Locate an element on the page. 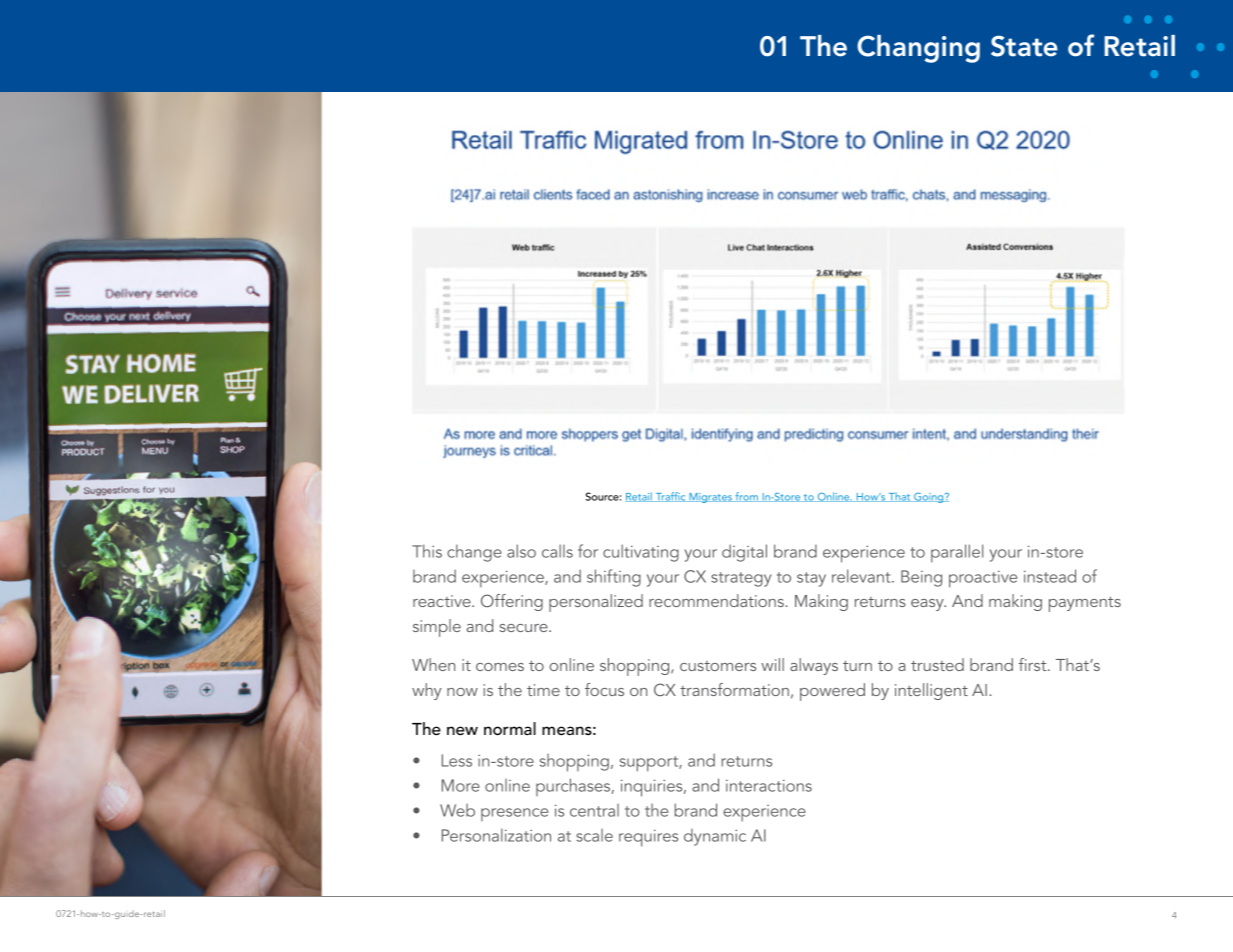 The width and height of the image is (1233, 952). presence is located at coordinates (514, 814).
